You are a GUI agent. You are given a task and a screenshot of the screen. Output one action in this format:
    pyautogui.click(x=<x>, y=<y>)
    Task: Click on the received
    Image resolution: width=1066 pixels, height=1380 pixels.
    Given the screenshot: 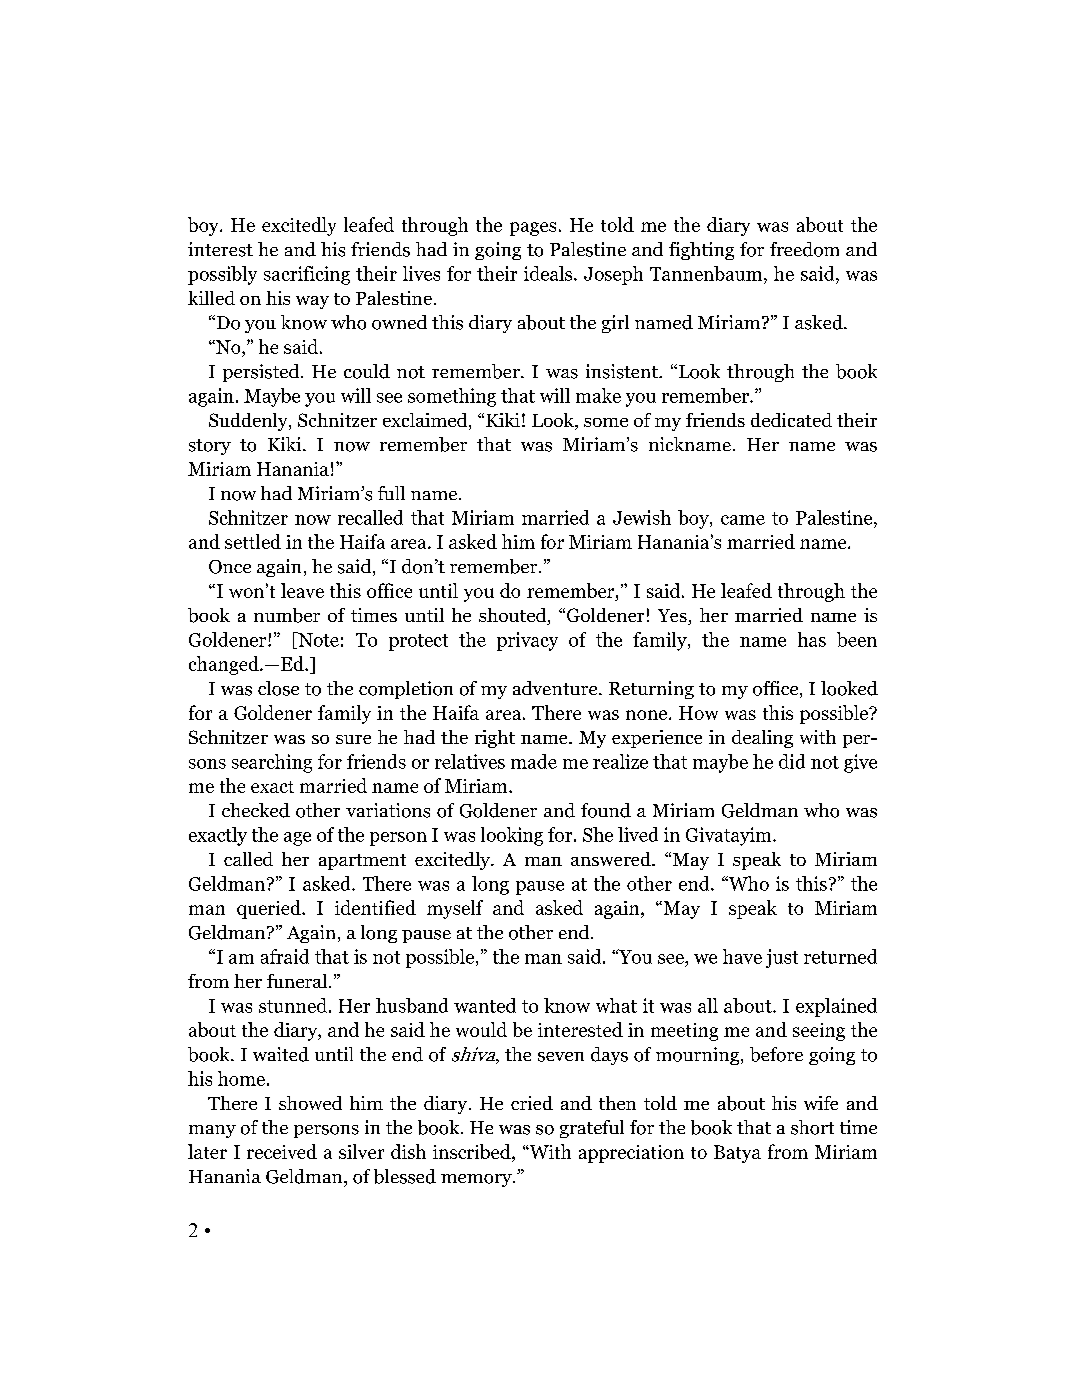 What is the action you would take?
    pyautogui.click(x=282, y=1151)
